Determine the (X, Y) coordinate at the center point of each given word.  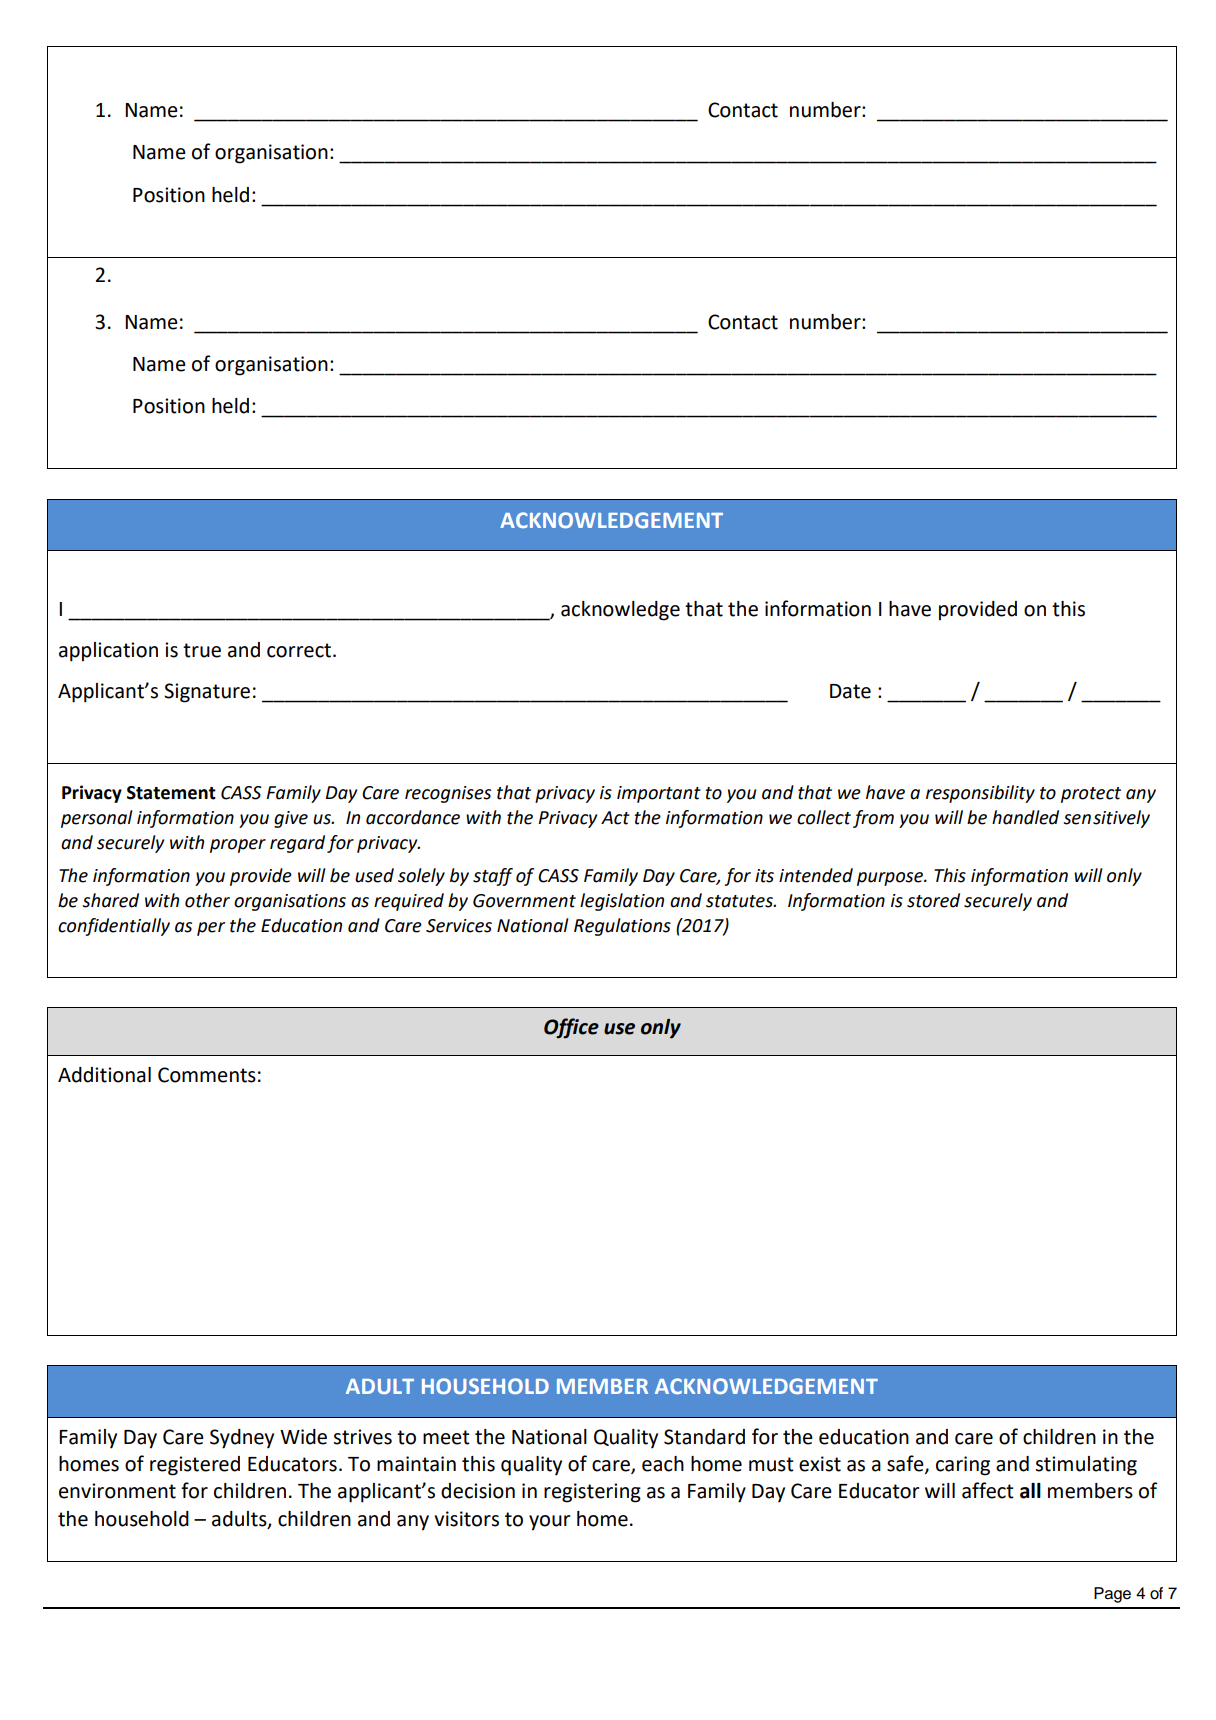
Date (850, 691)
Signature (207, 693)
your (550, 1523)
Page (1112, 1595)
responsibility (980, 794)
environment (117, 1491)
